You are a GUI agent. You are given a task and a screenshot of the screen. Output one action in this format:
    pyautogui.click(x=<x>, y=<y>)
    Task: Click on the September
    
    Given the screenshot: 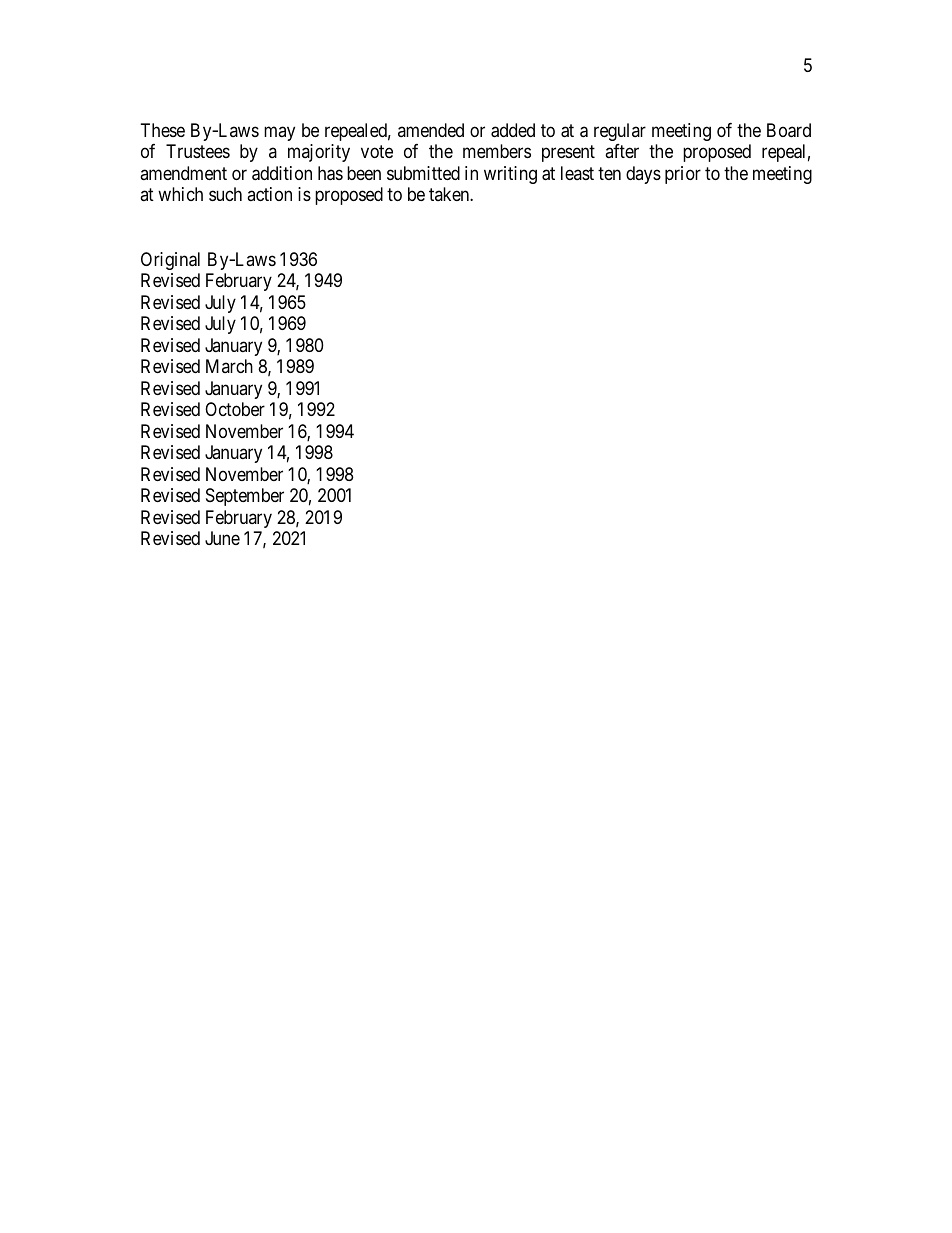 What is the action you would take?
    pyautogui.click(x=245, y=497)
